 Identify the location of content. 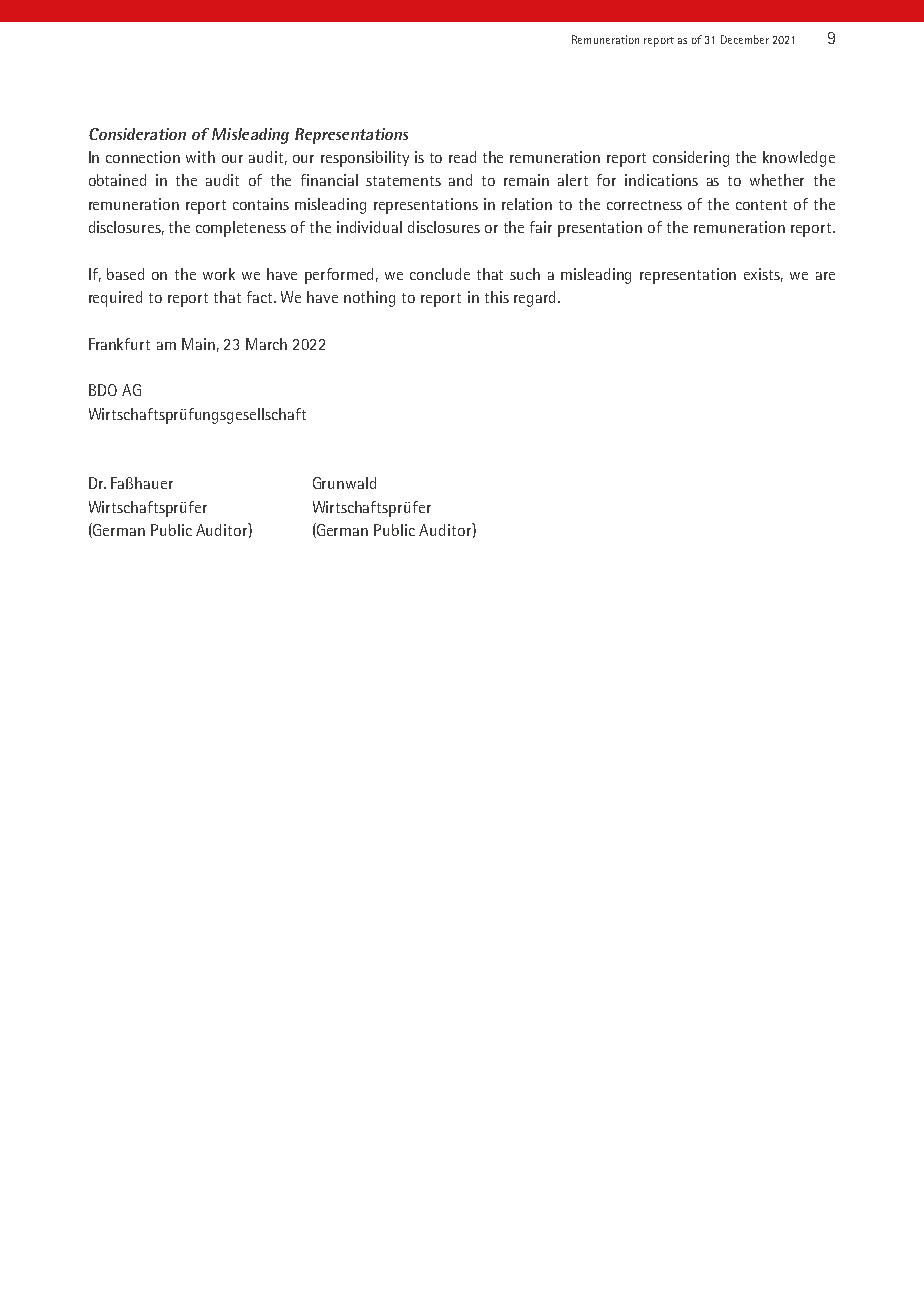
(761, 205).
